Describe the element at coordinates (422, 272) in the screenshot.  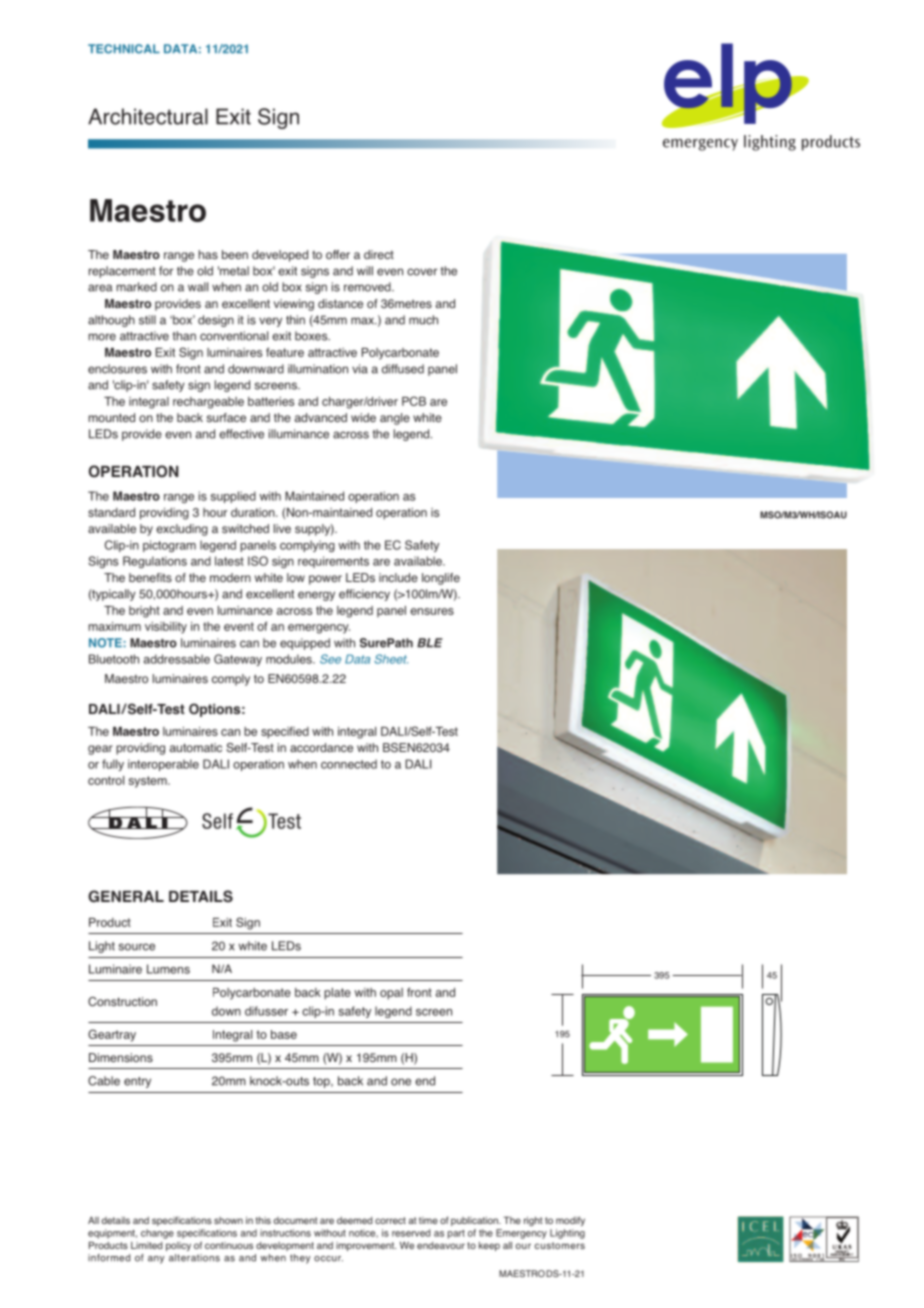
I see `cover` at that location.
